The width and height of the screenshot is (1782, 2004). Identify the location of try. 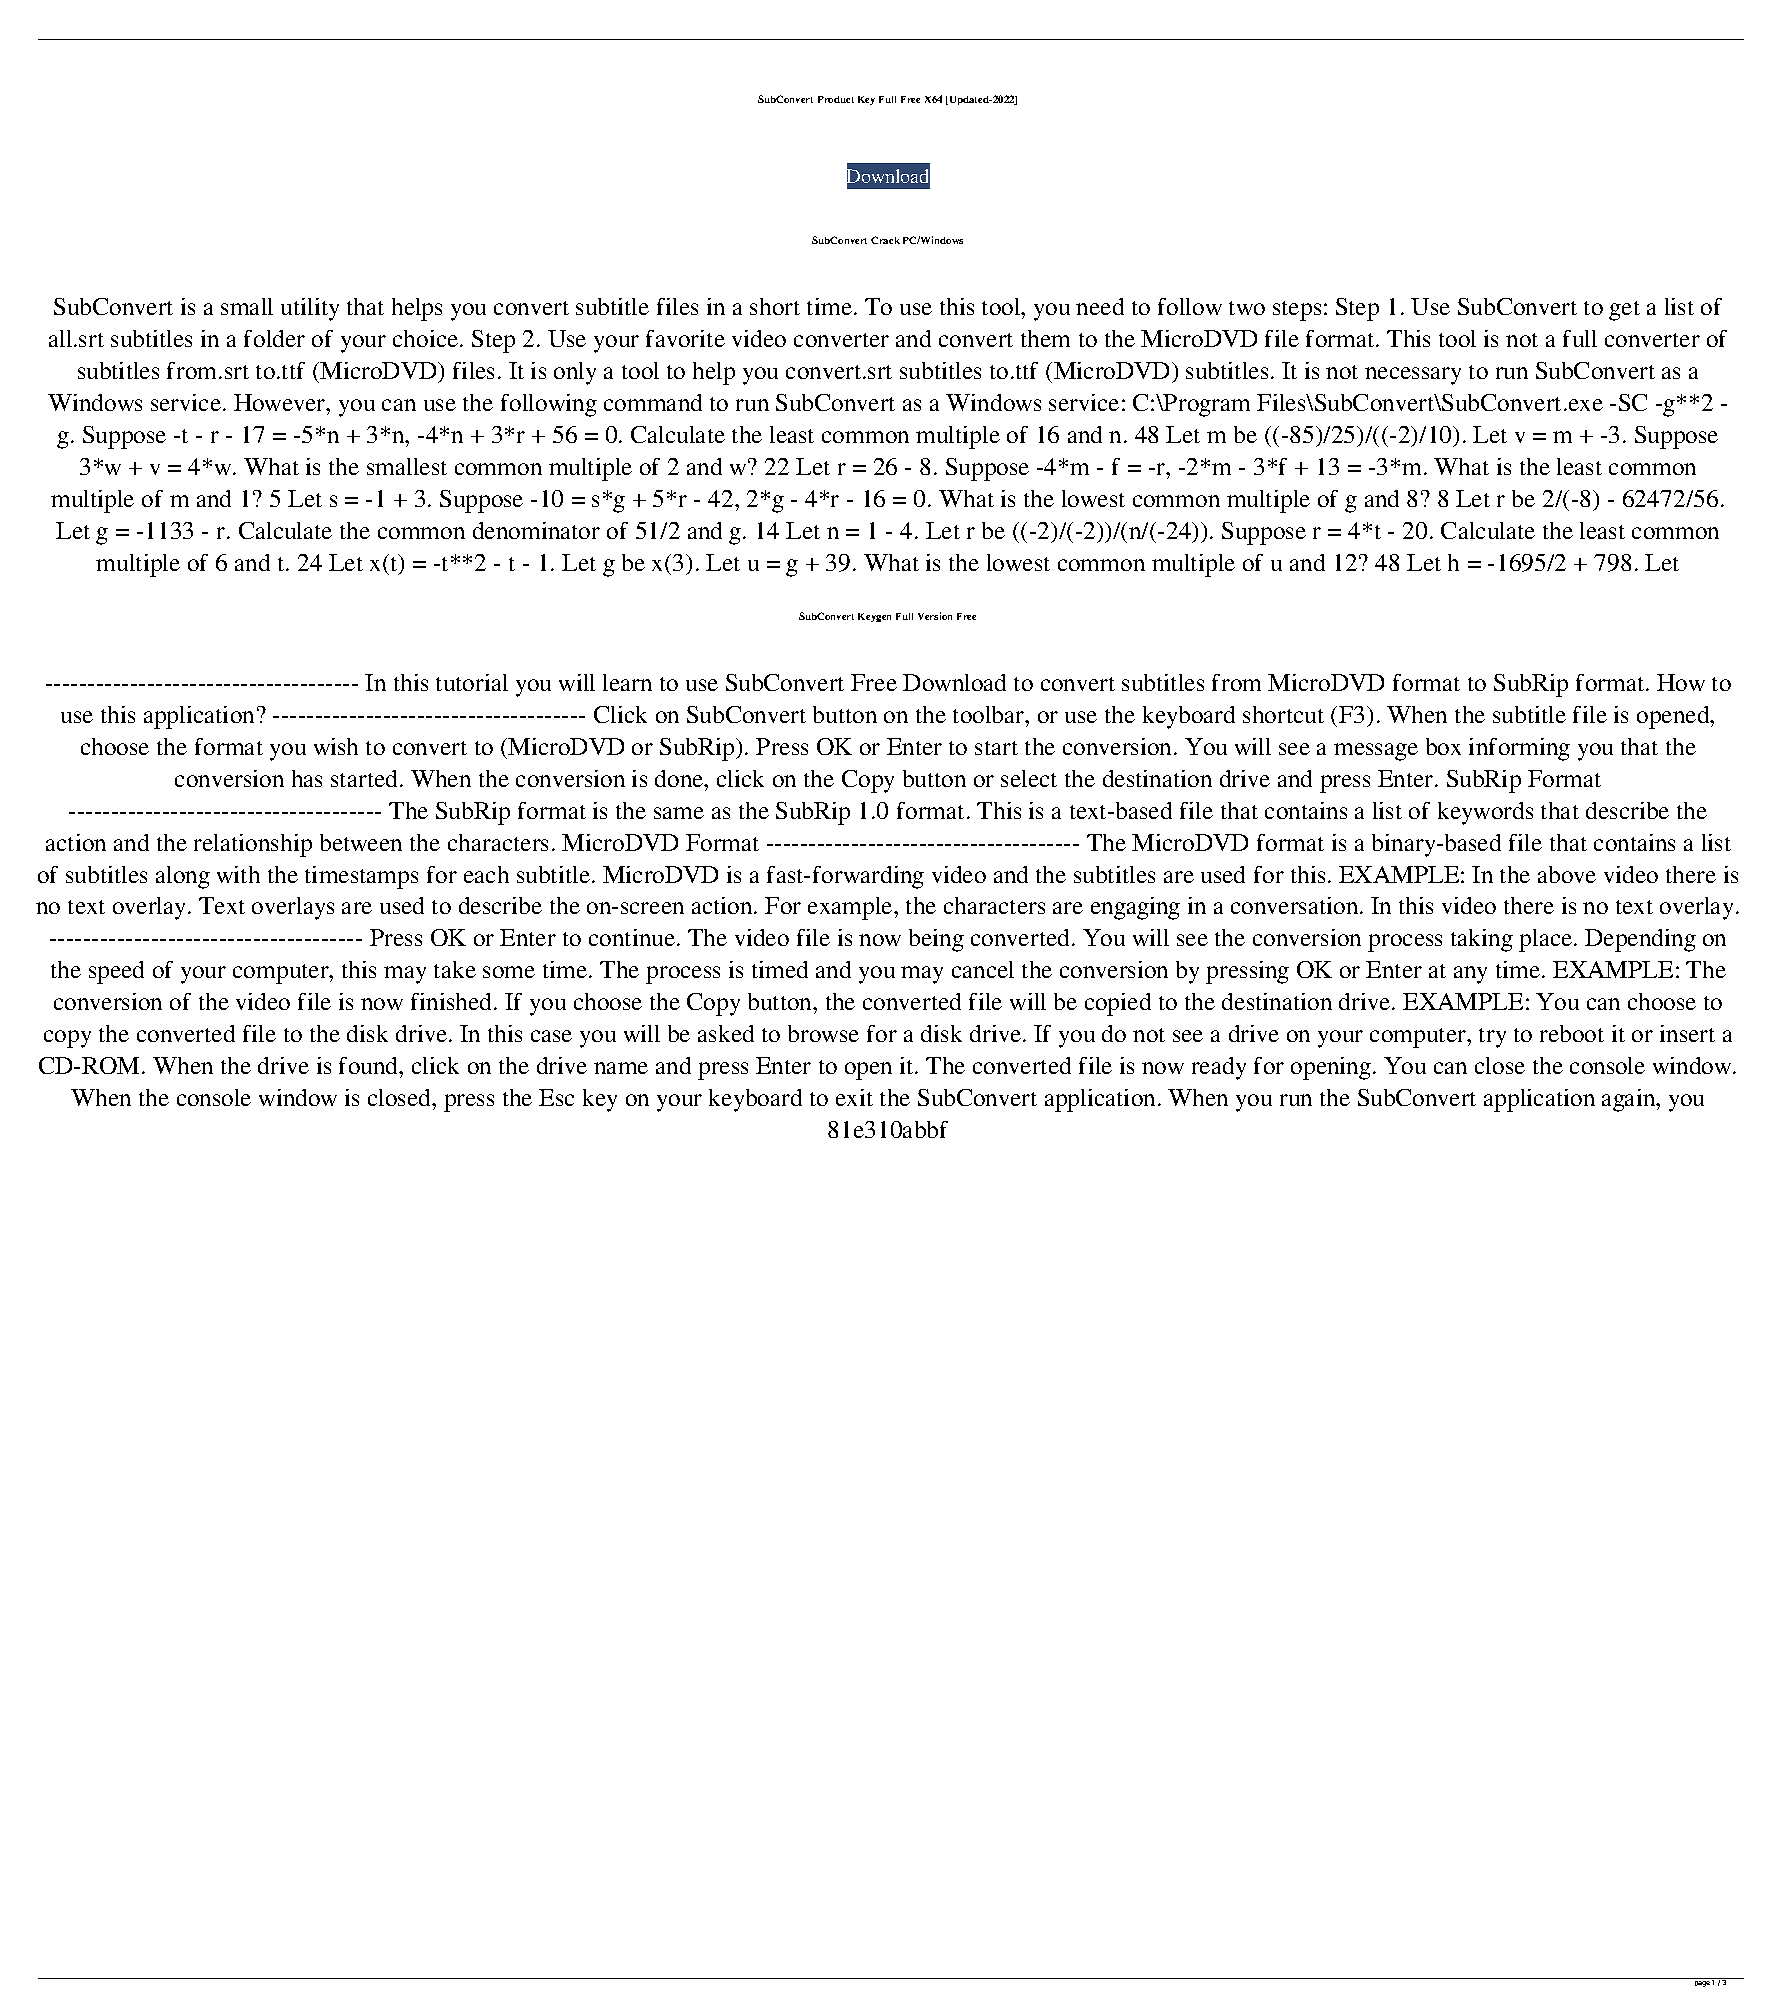
(1492, 1038).
